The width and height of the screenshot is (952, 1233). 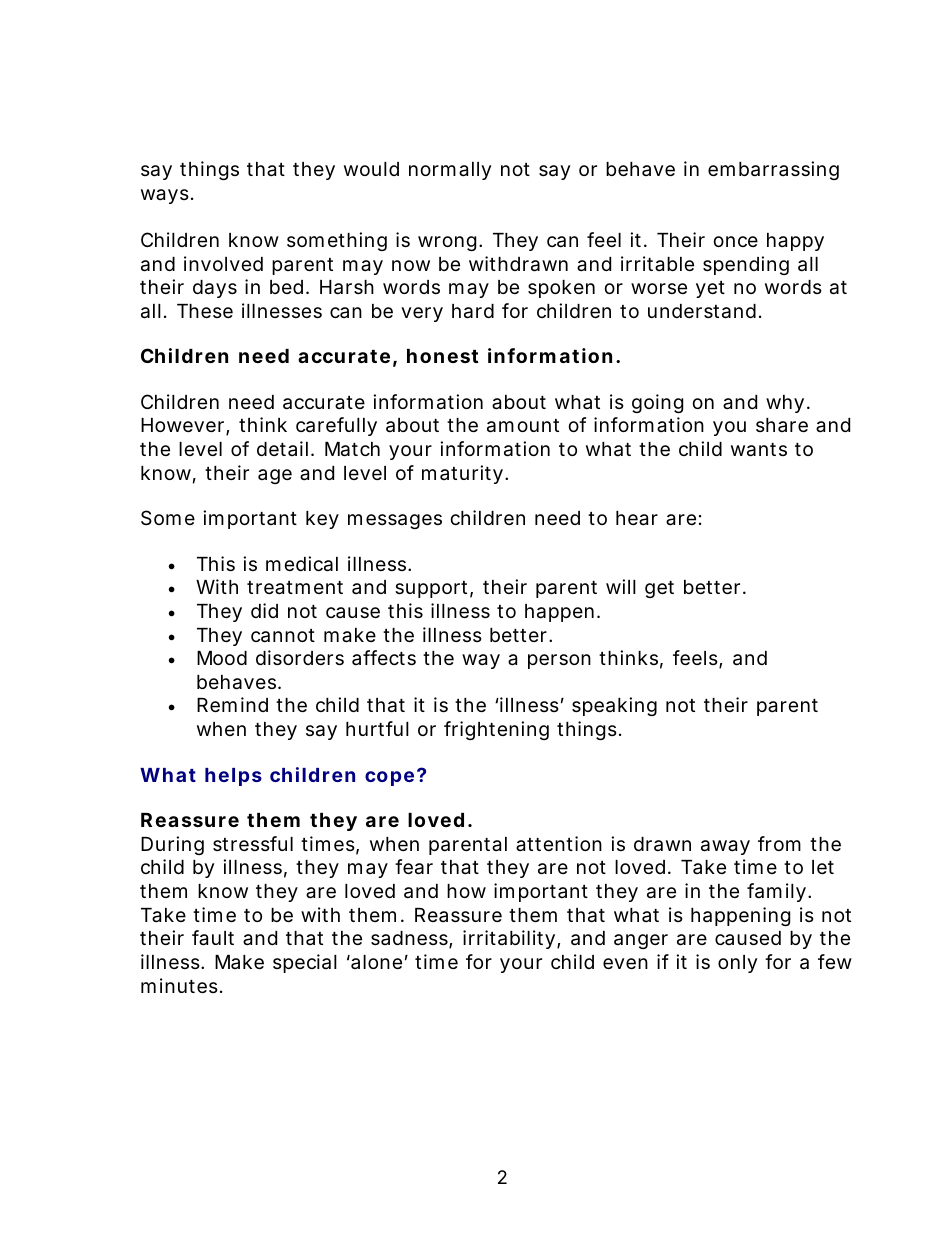 I want to click on fault, so click(x=213, y=938).
